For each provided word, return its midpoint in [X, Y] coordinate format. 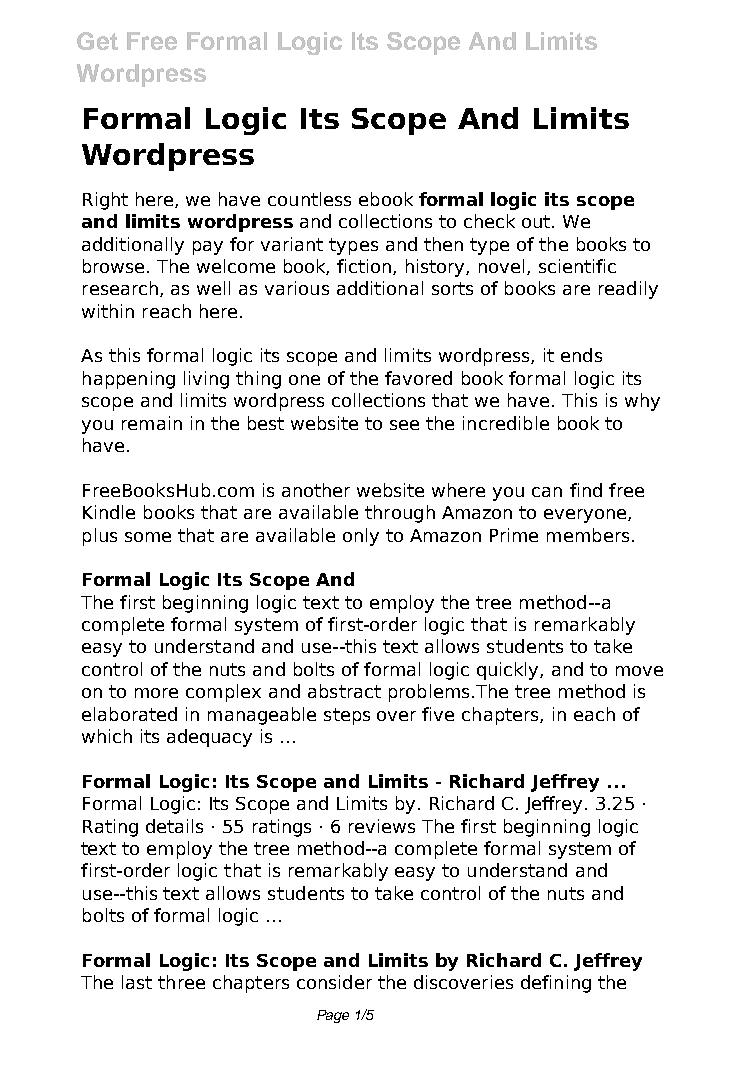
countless [309, 199]
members [588, 535]
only [361, 537]
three [181, 982]
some [148, 537]
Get [97, 41]
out [537, 221]
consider [334, 982]
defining [556, 984]
